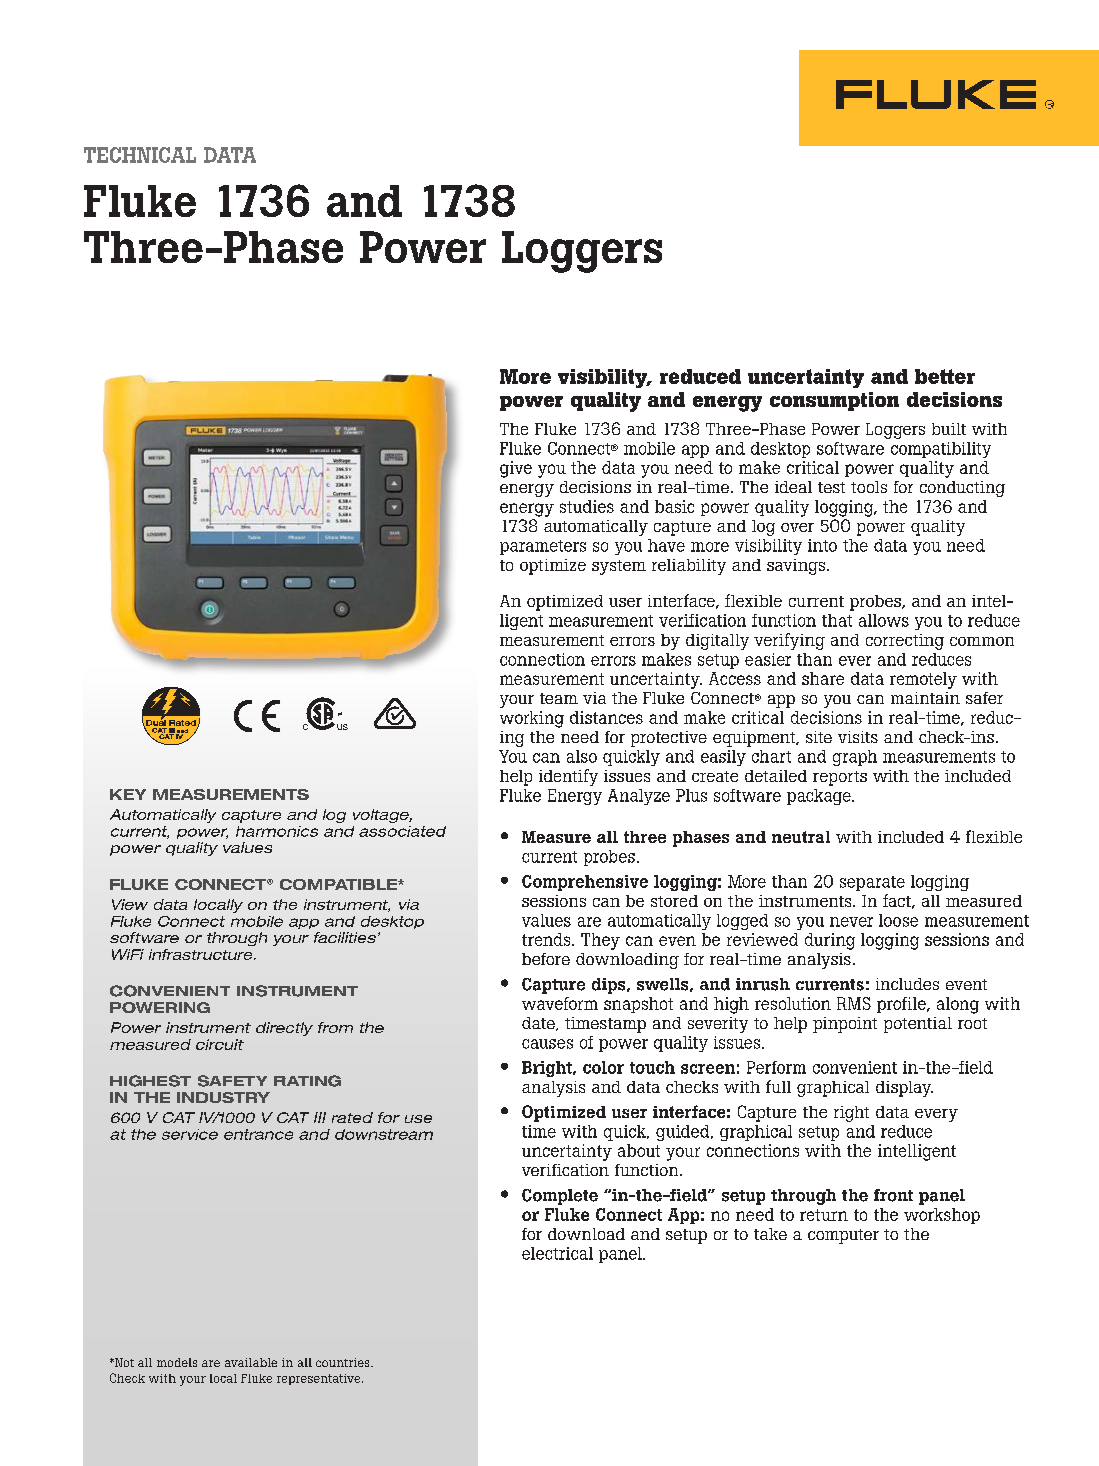 This image has width=1099, height=1466. Describe the element at coordinates (843, 1236) in the image. I see `computer` at that location.
